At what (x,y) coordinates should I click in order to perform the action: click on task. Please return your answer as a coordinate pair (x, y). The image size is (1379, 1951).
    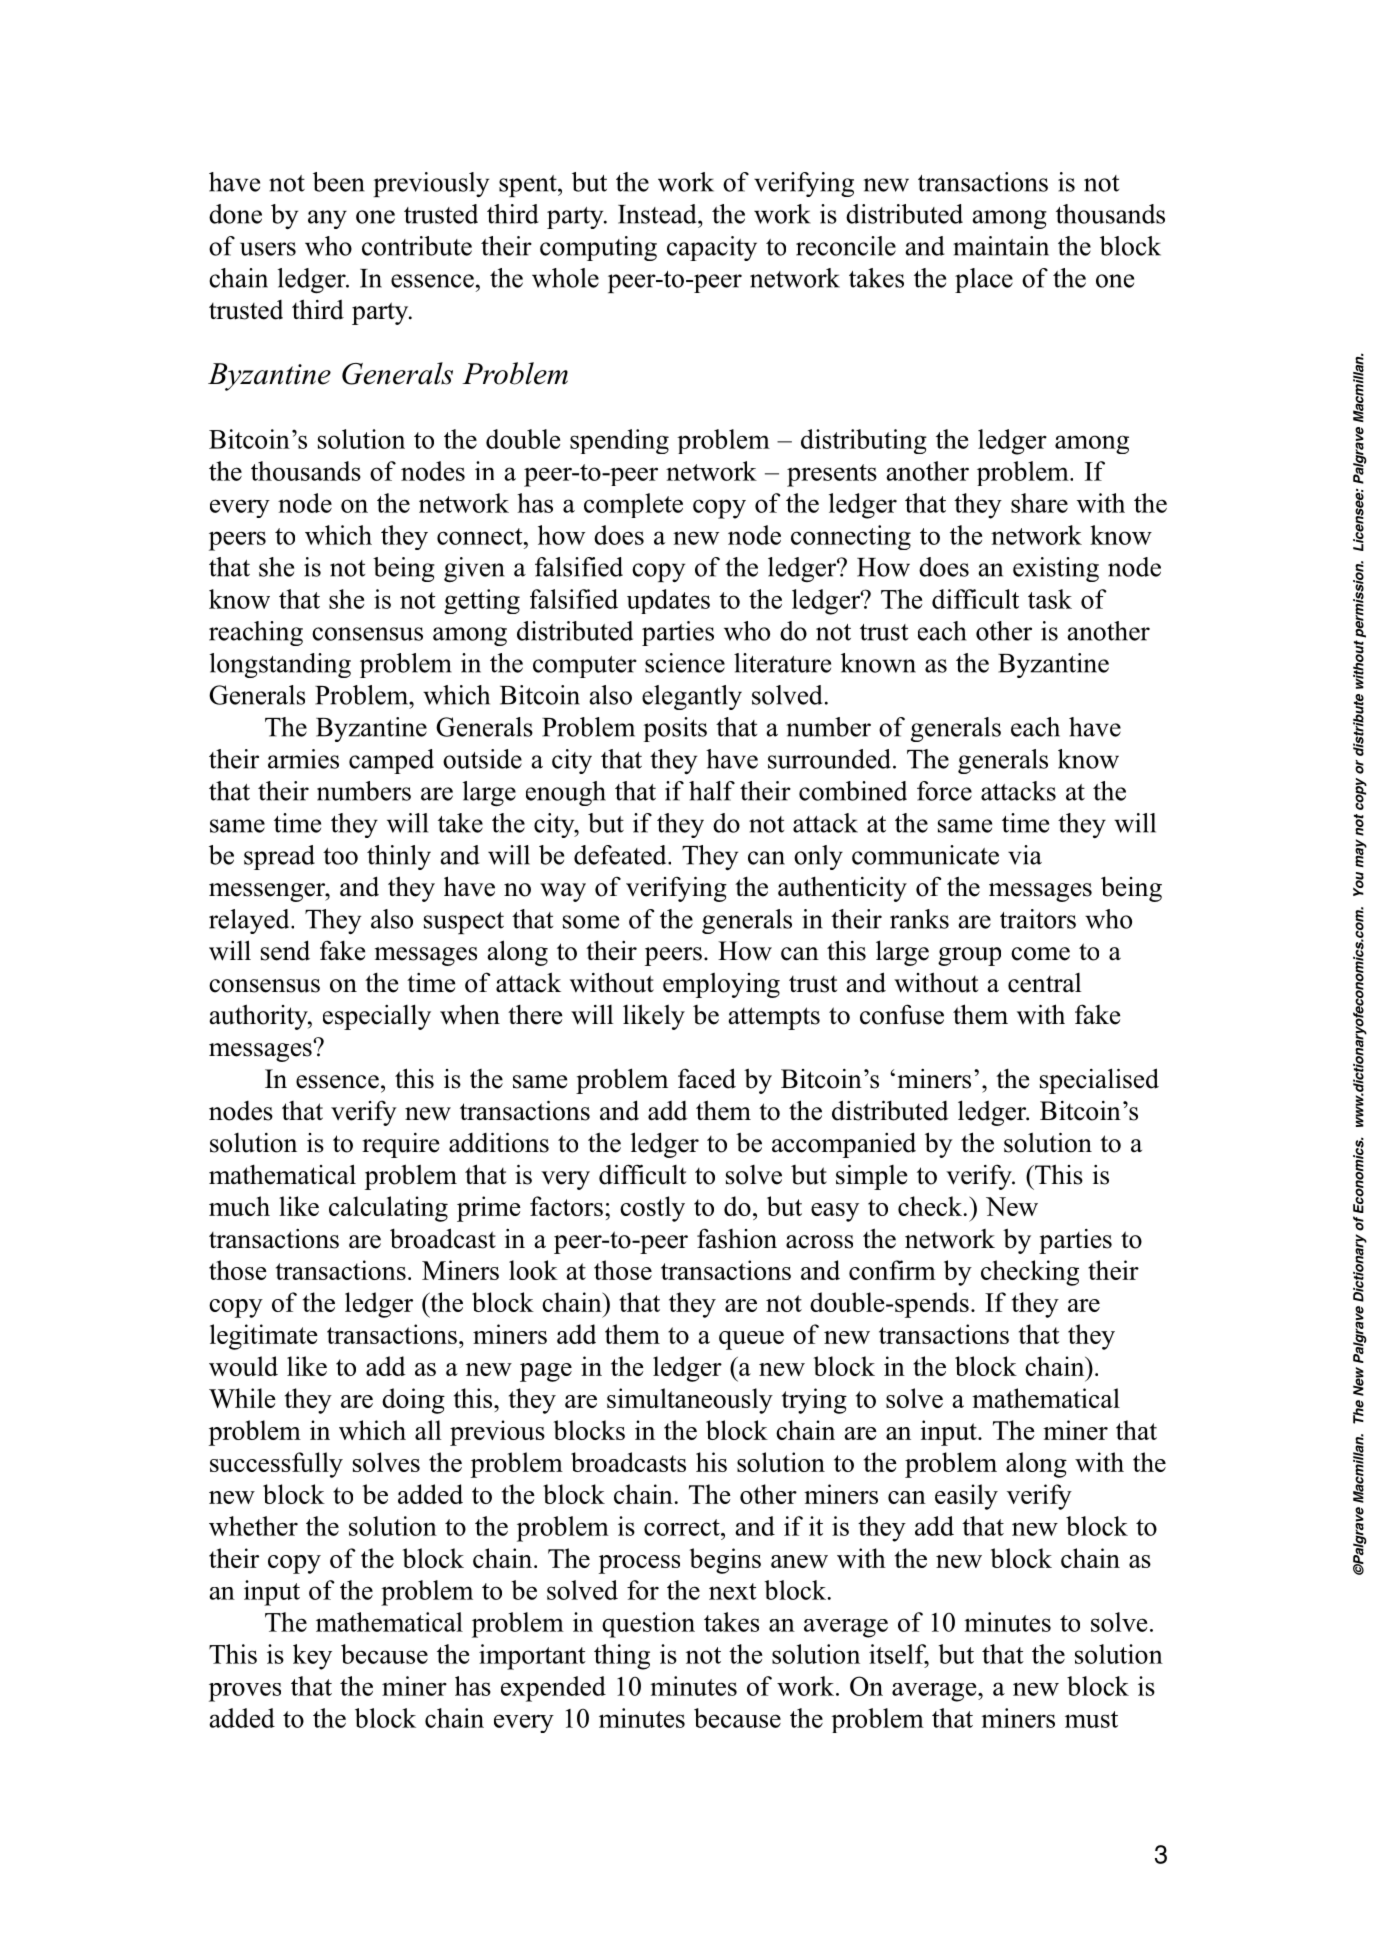
    Looking at the image, I should click on (1050, 599).
